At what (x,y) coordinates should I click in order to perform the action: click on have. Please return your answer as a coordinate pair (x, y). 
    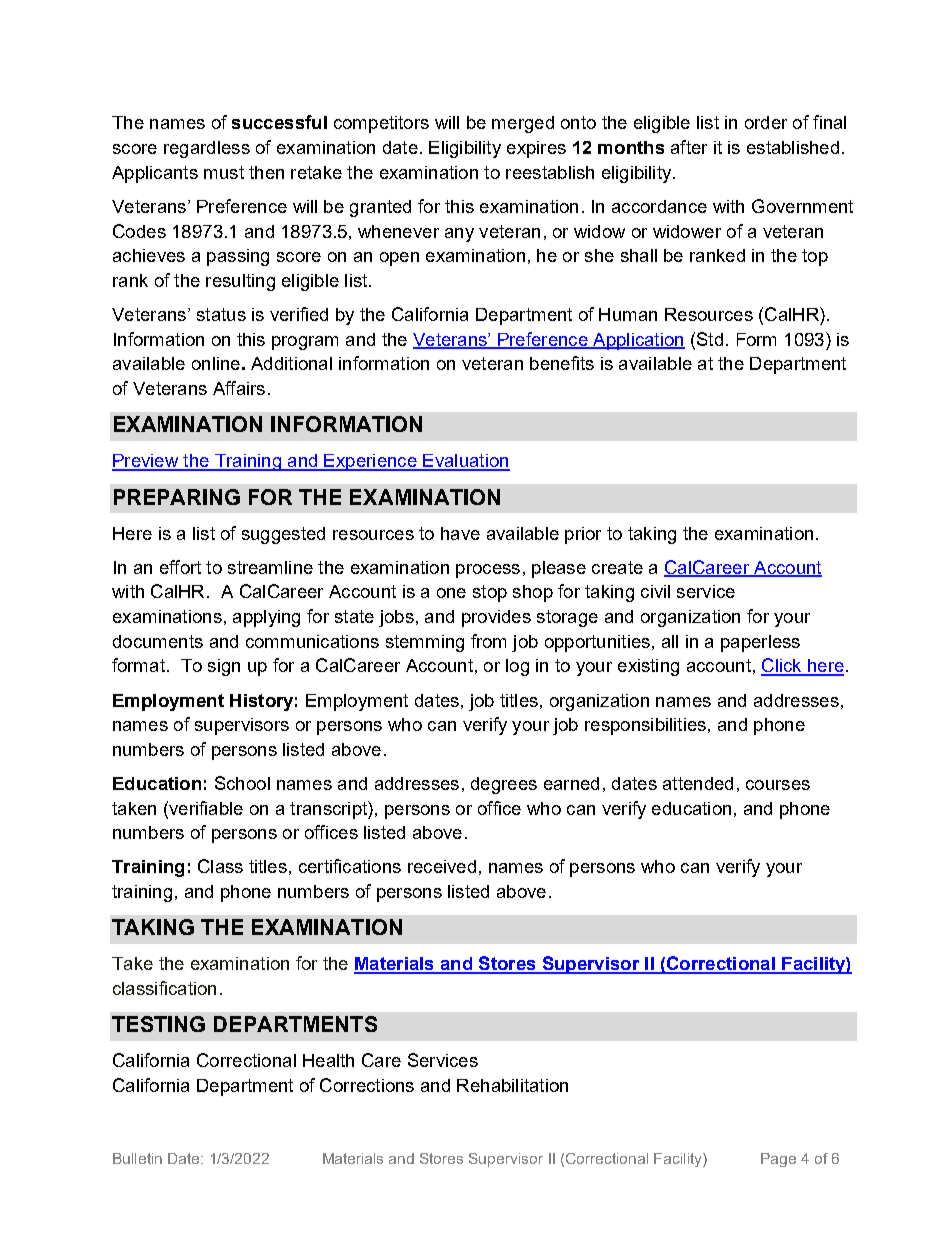
    Looking at the image, I should click on (460, 533).
